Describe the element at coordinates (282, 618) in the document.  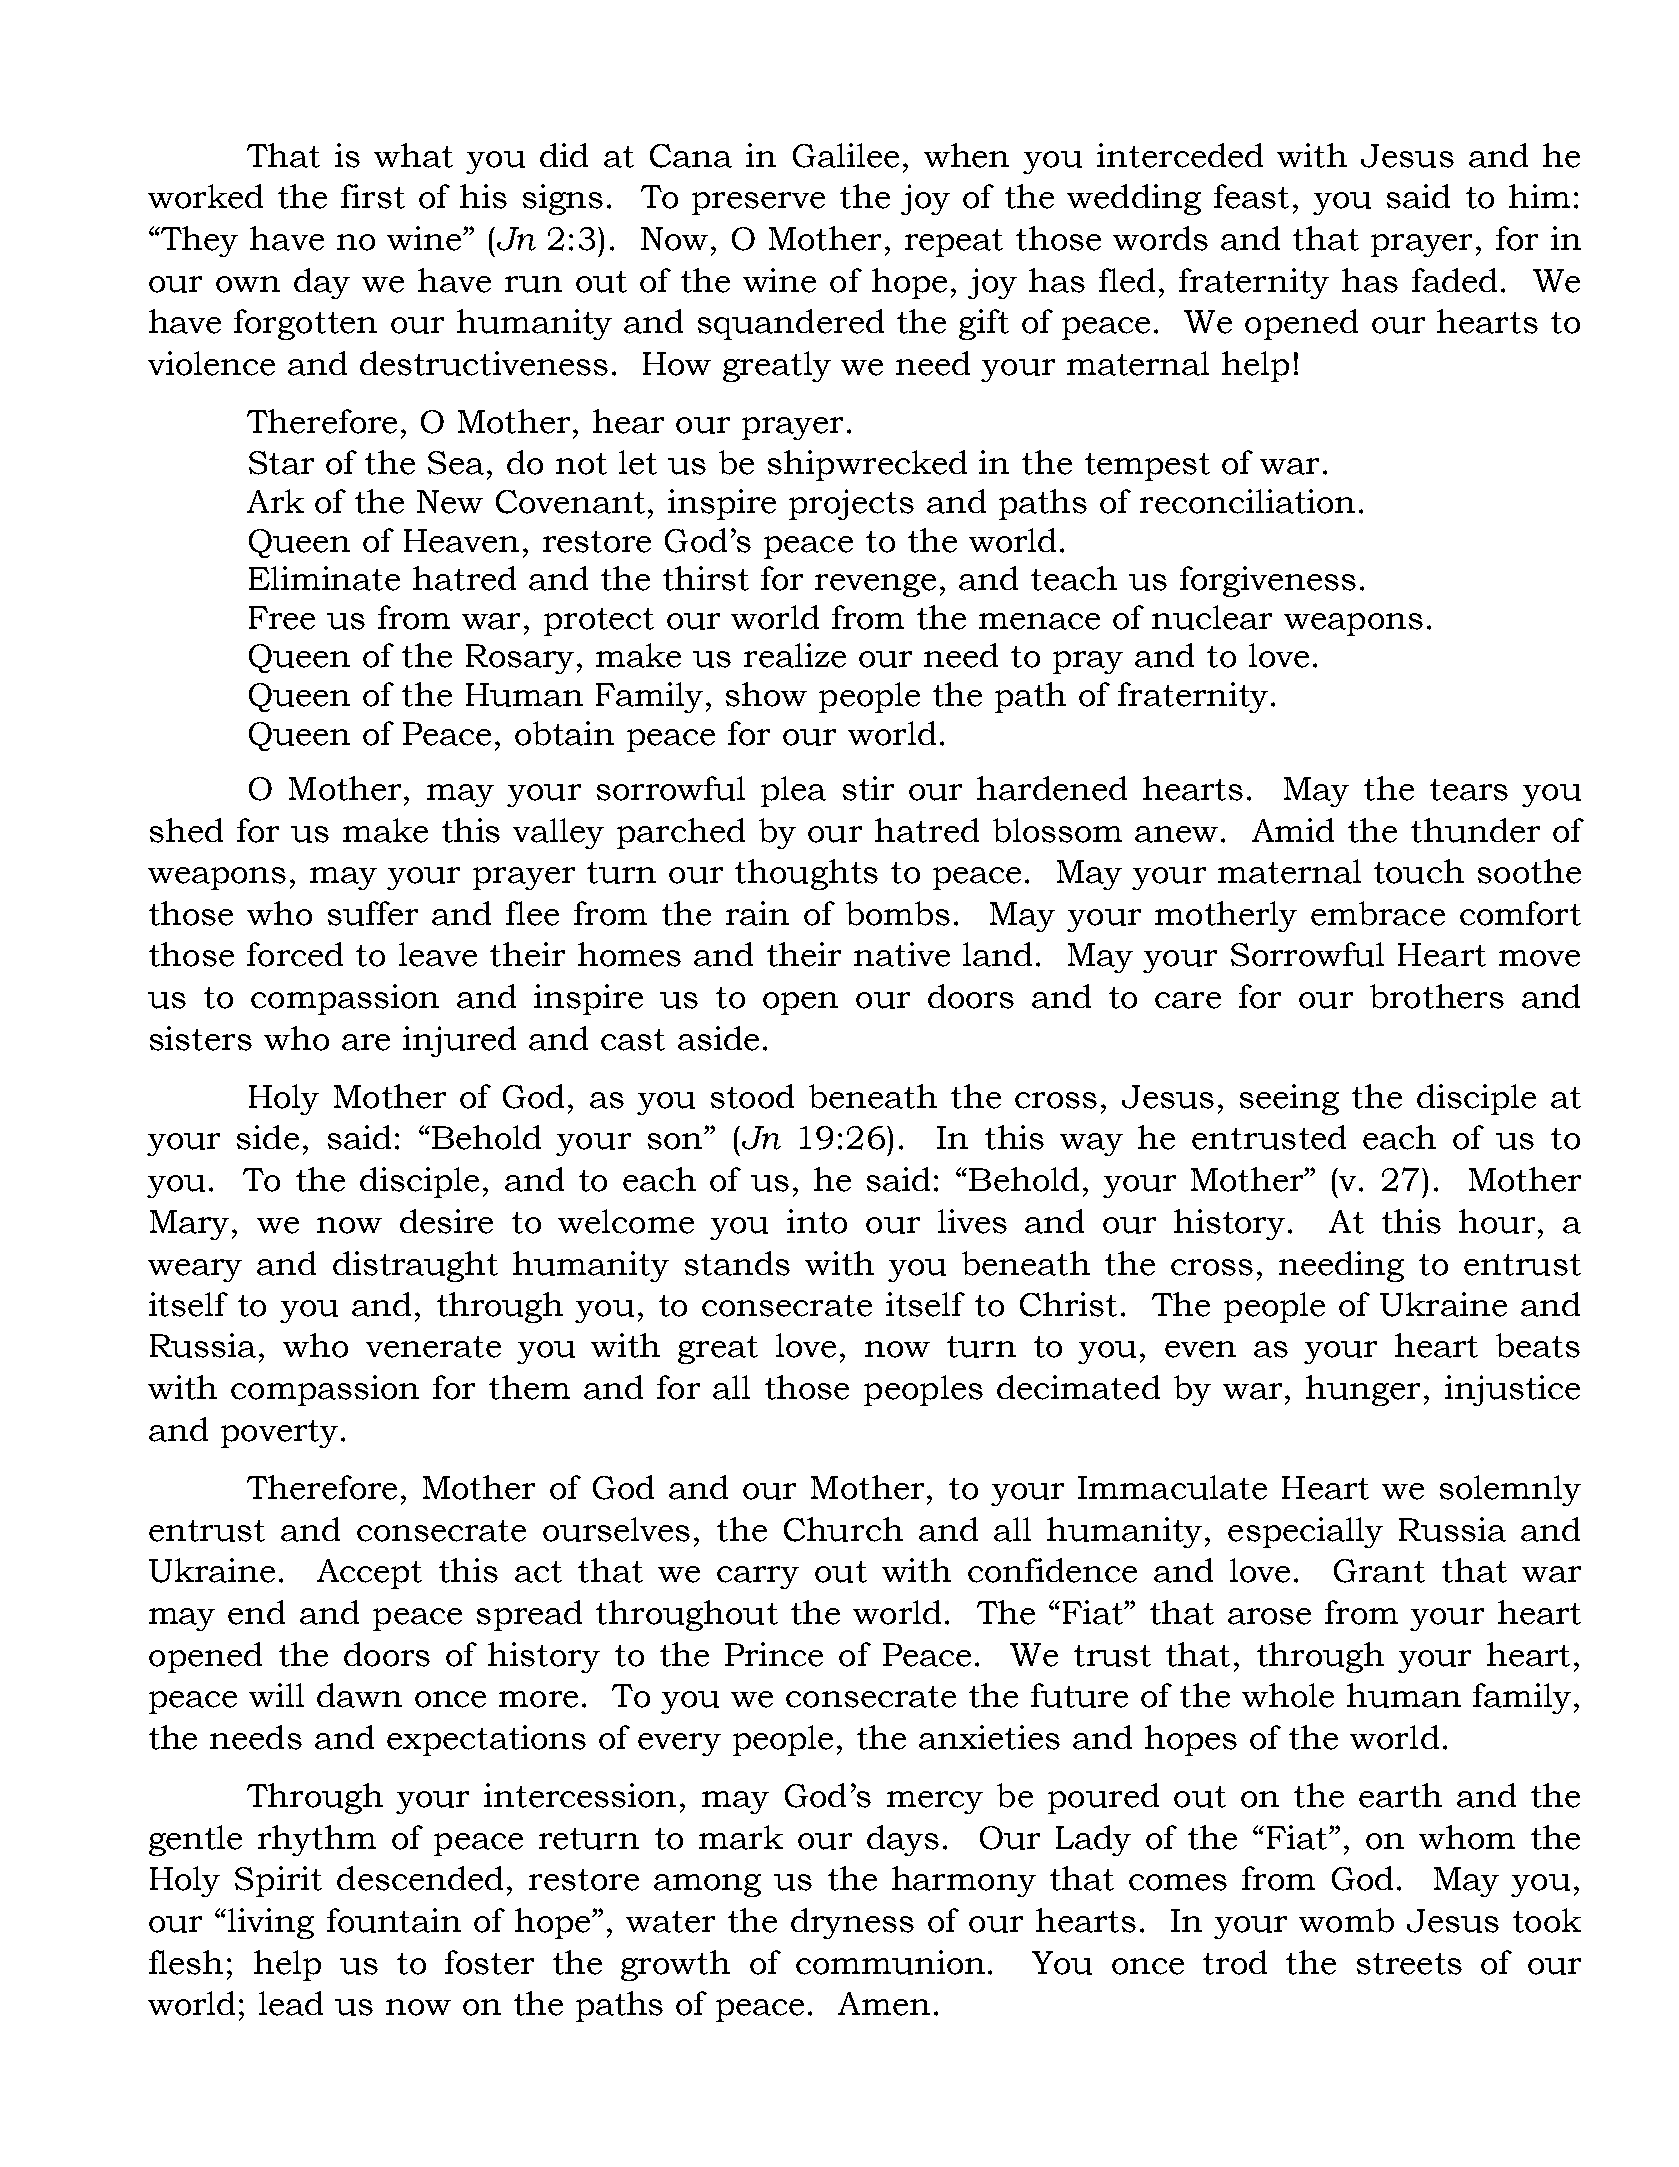
I see `Free` at that location.
